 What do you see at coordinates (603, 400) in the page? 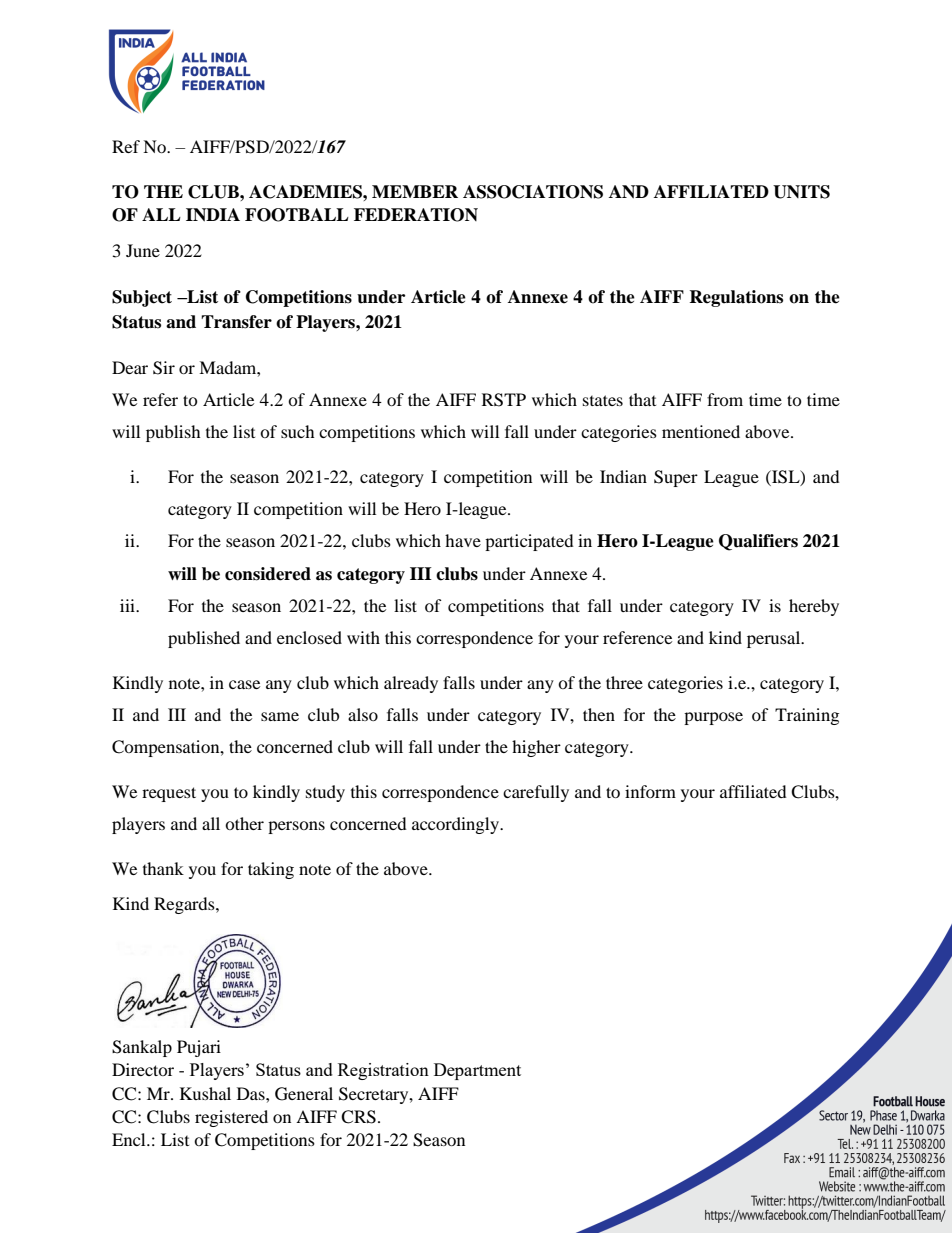
I see `states` at bounding box center [603, 400].
